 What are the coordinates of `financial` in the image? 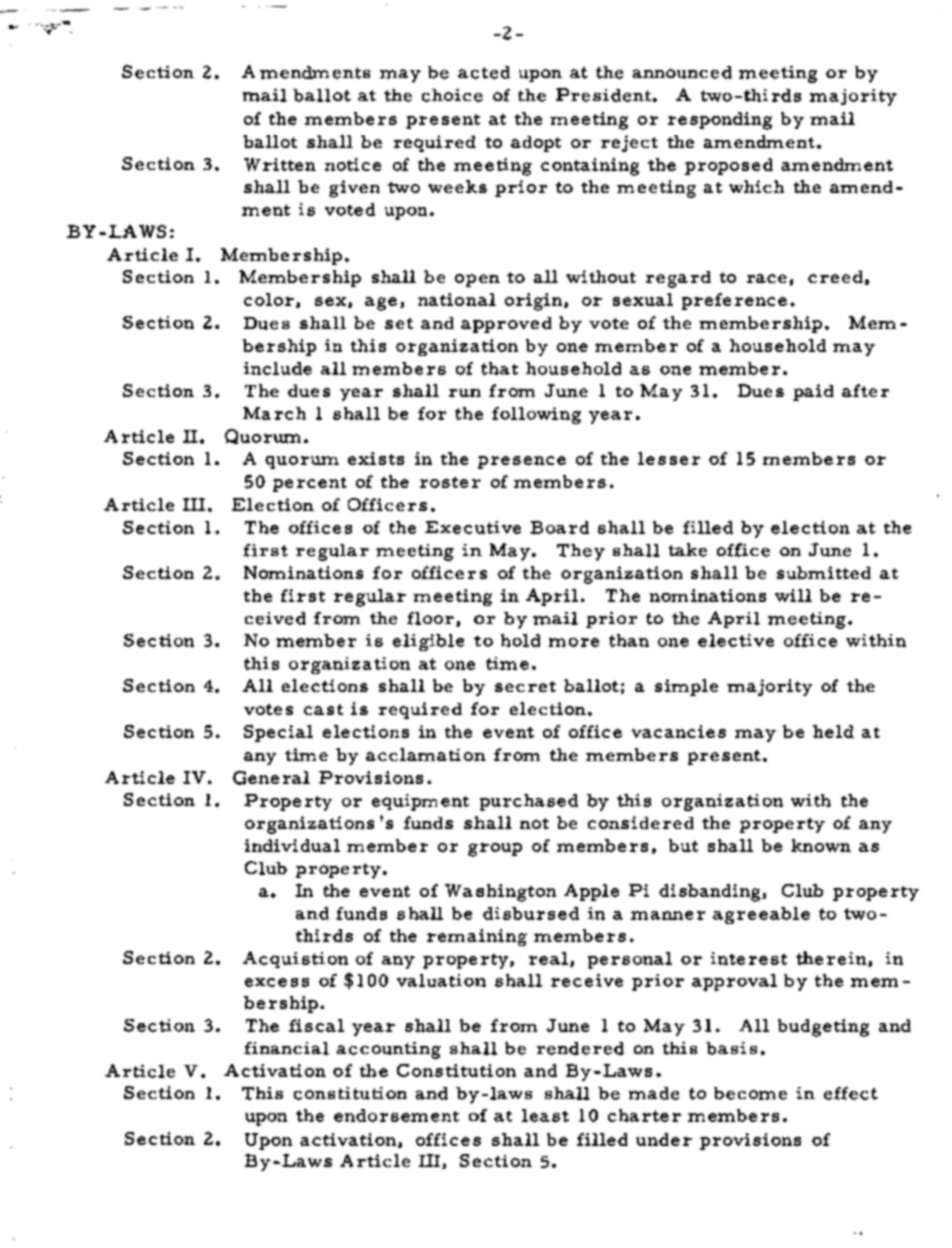 It's located at (286, 1048).
